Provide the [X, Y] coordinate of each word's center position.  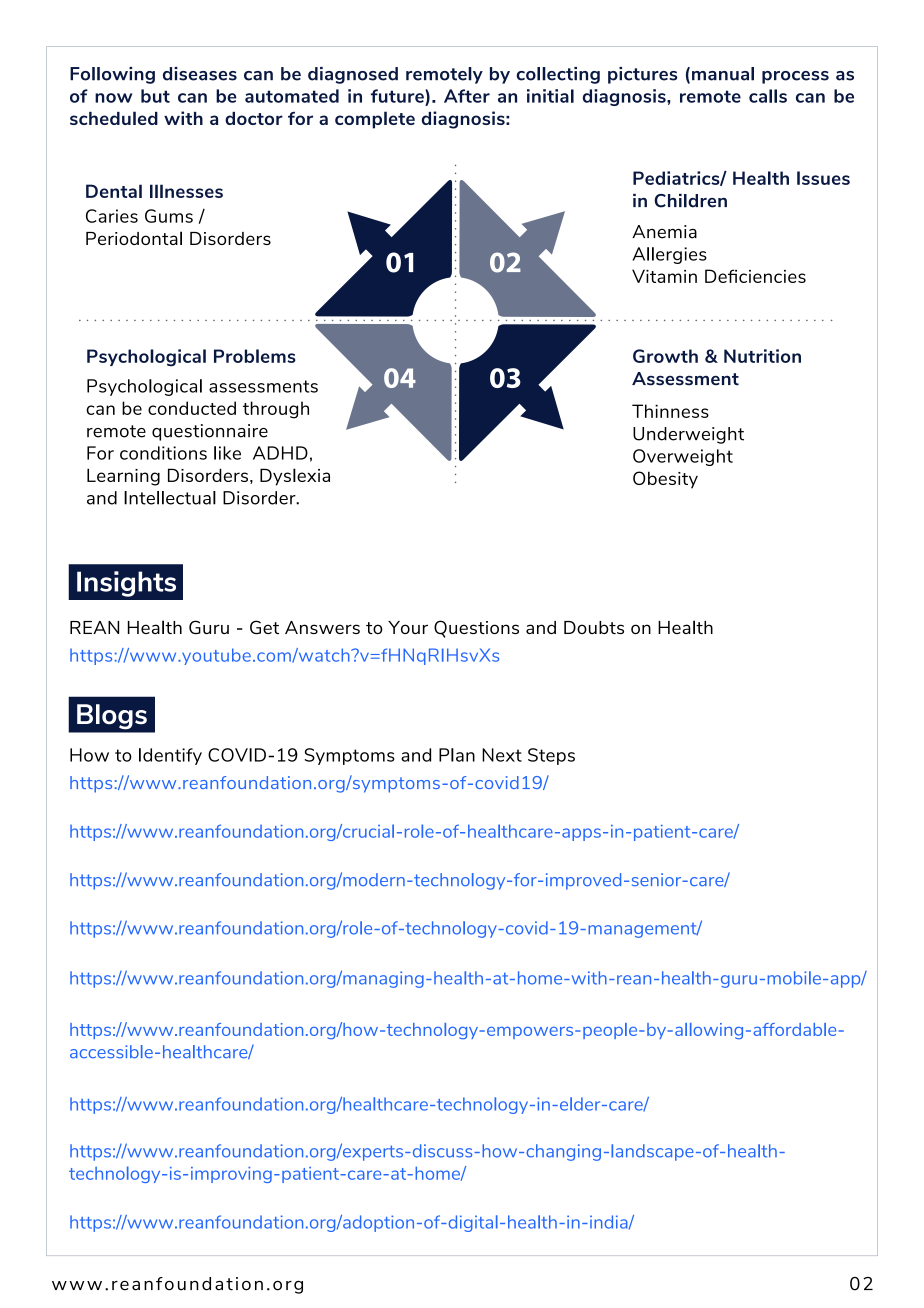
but [155, 96]
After [467, 96]
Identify [170, 756]
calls [768, 96]
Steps [551, 756]
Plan [457, 755]
